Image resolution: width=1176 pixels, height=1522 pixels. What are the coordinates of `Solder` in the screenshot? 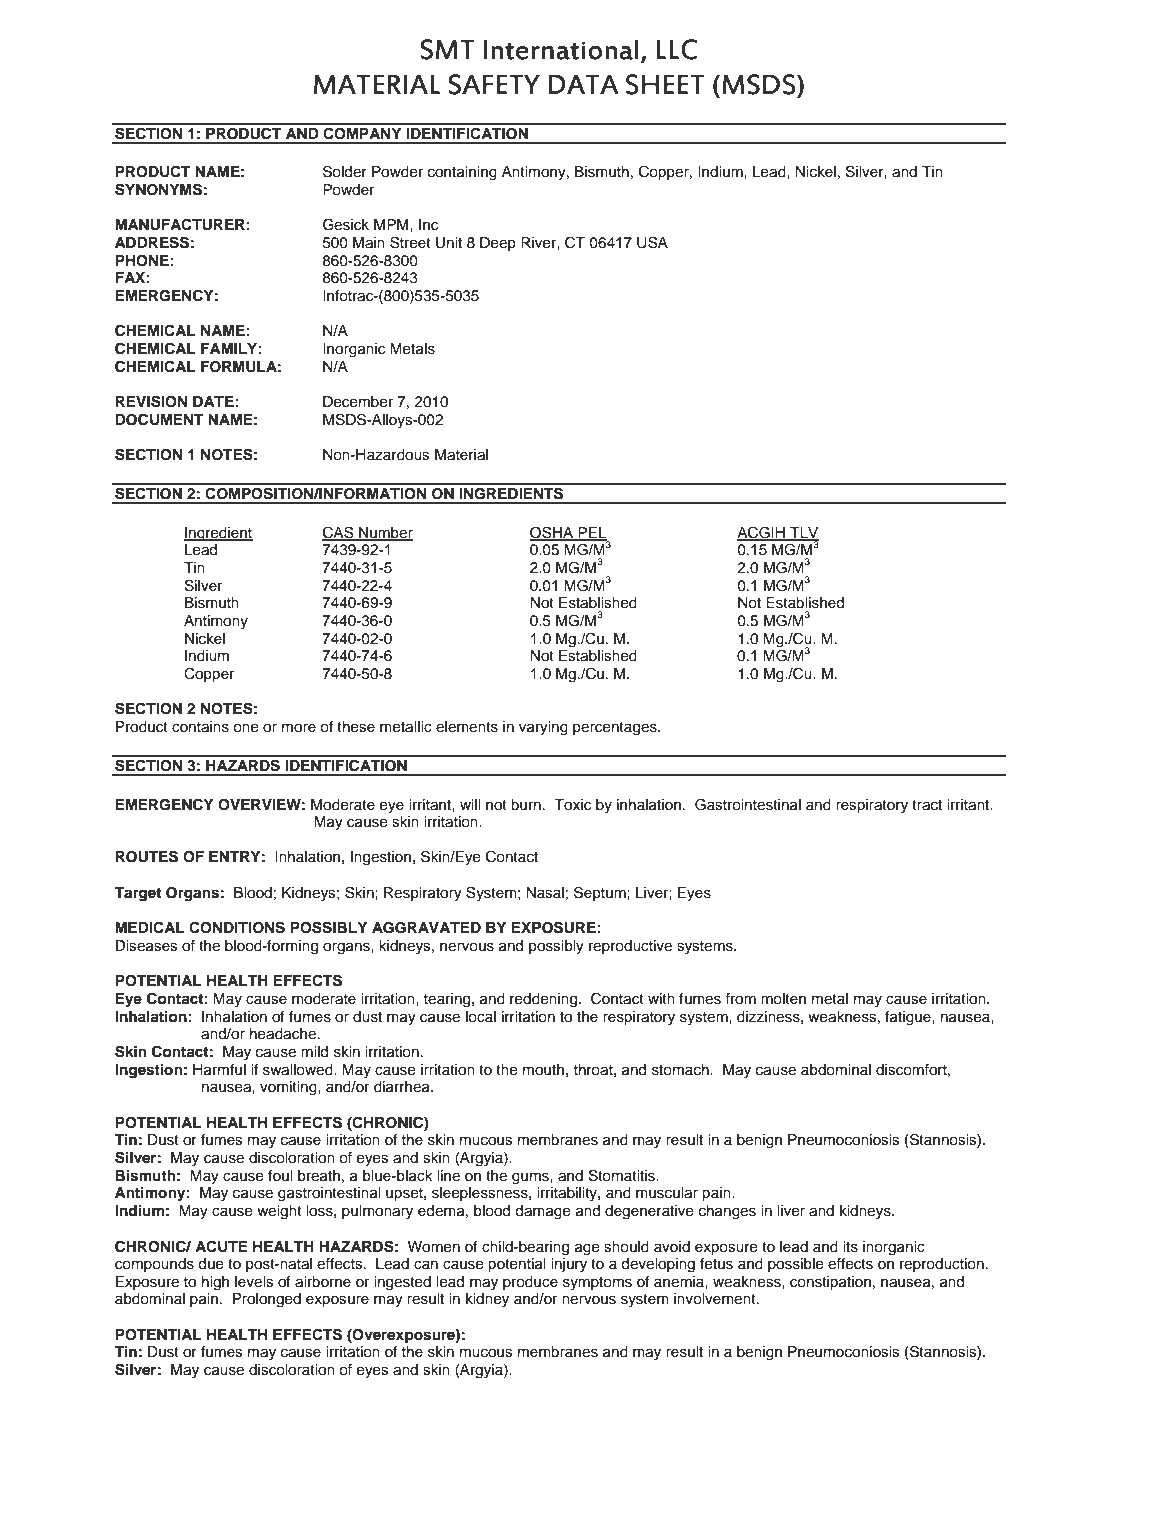 It's located at (345, 171).
